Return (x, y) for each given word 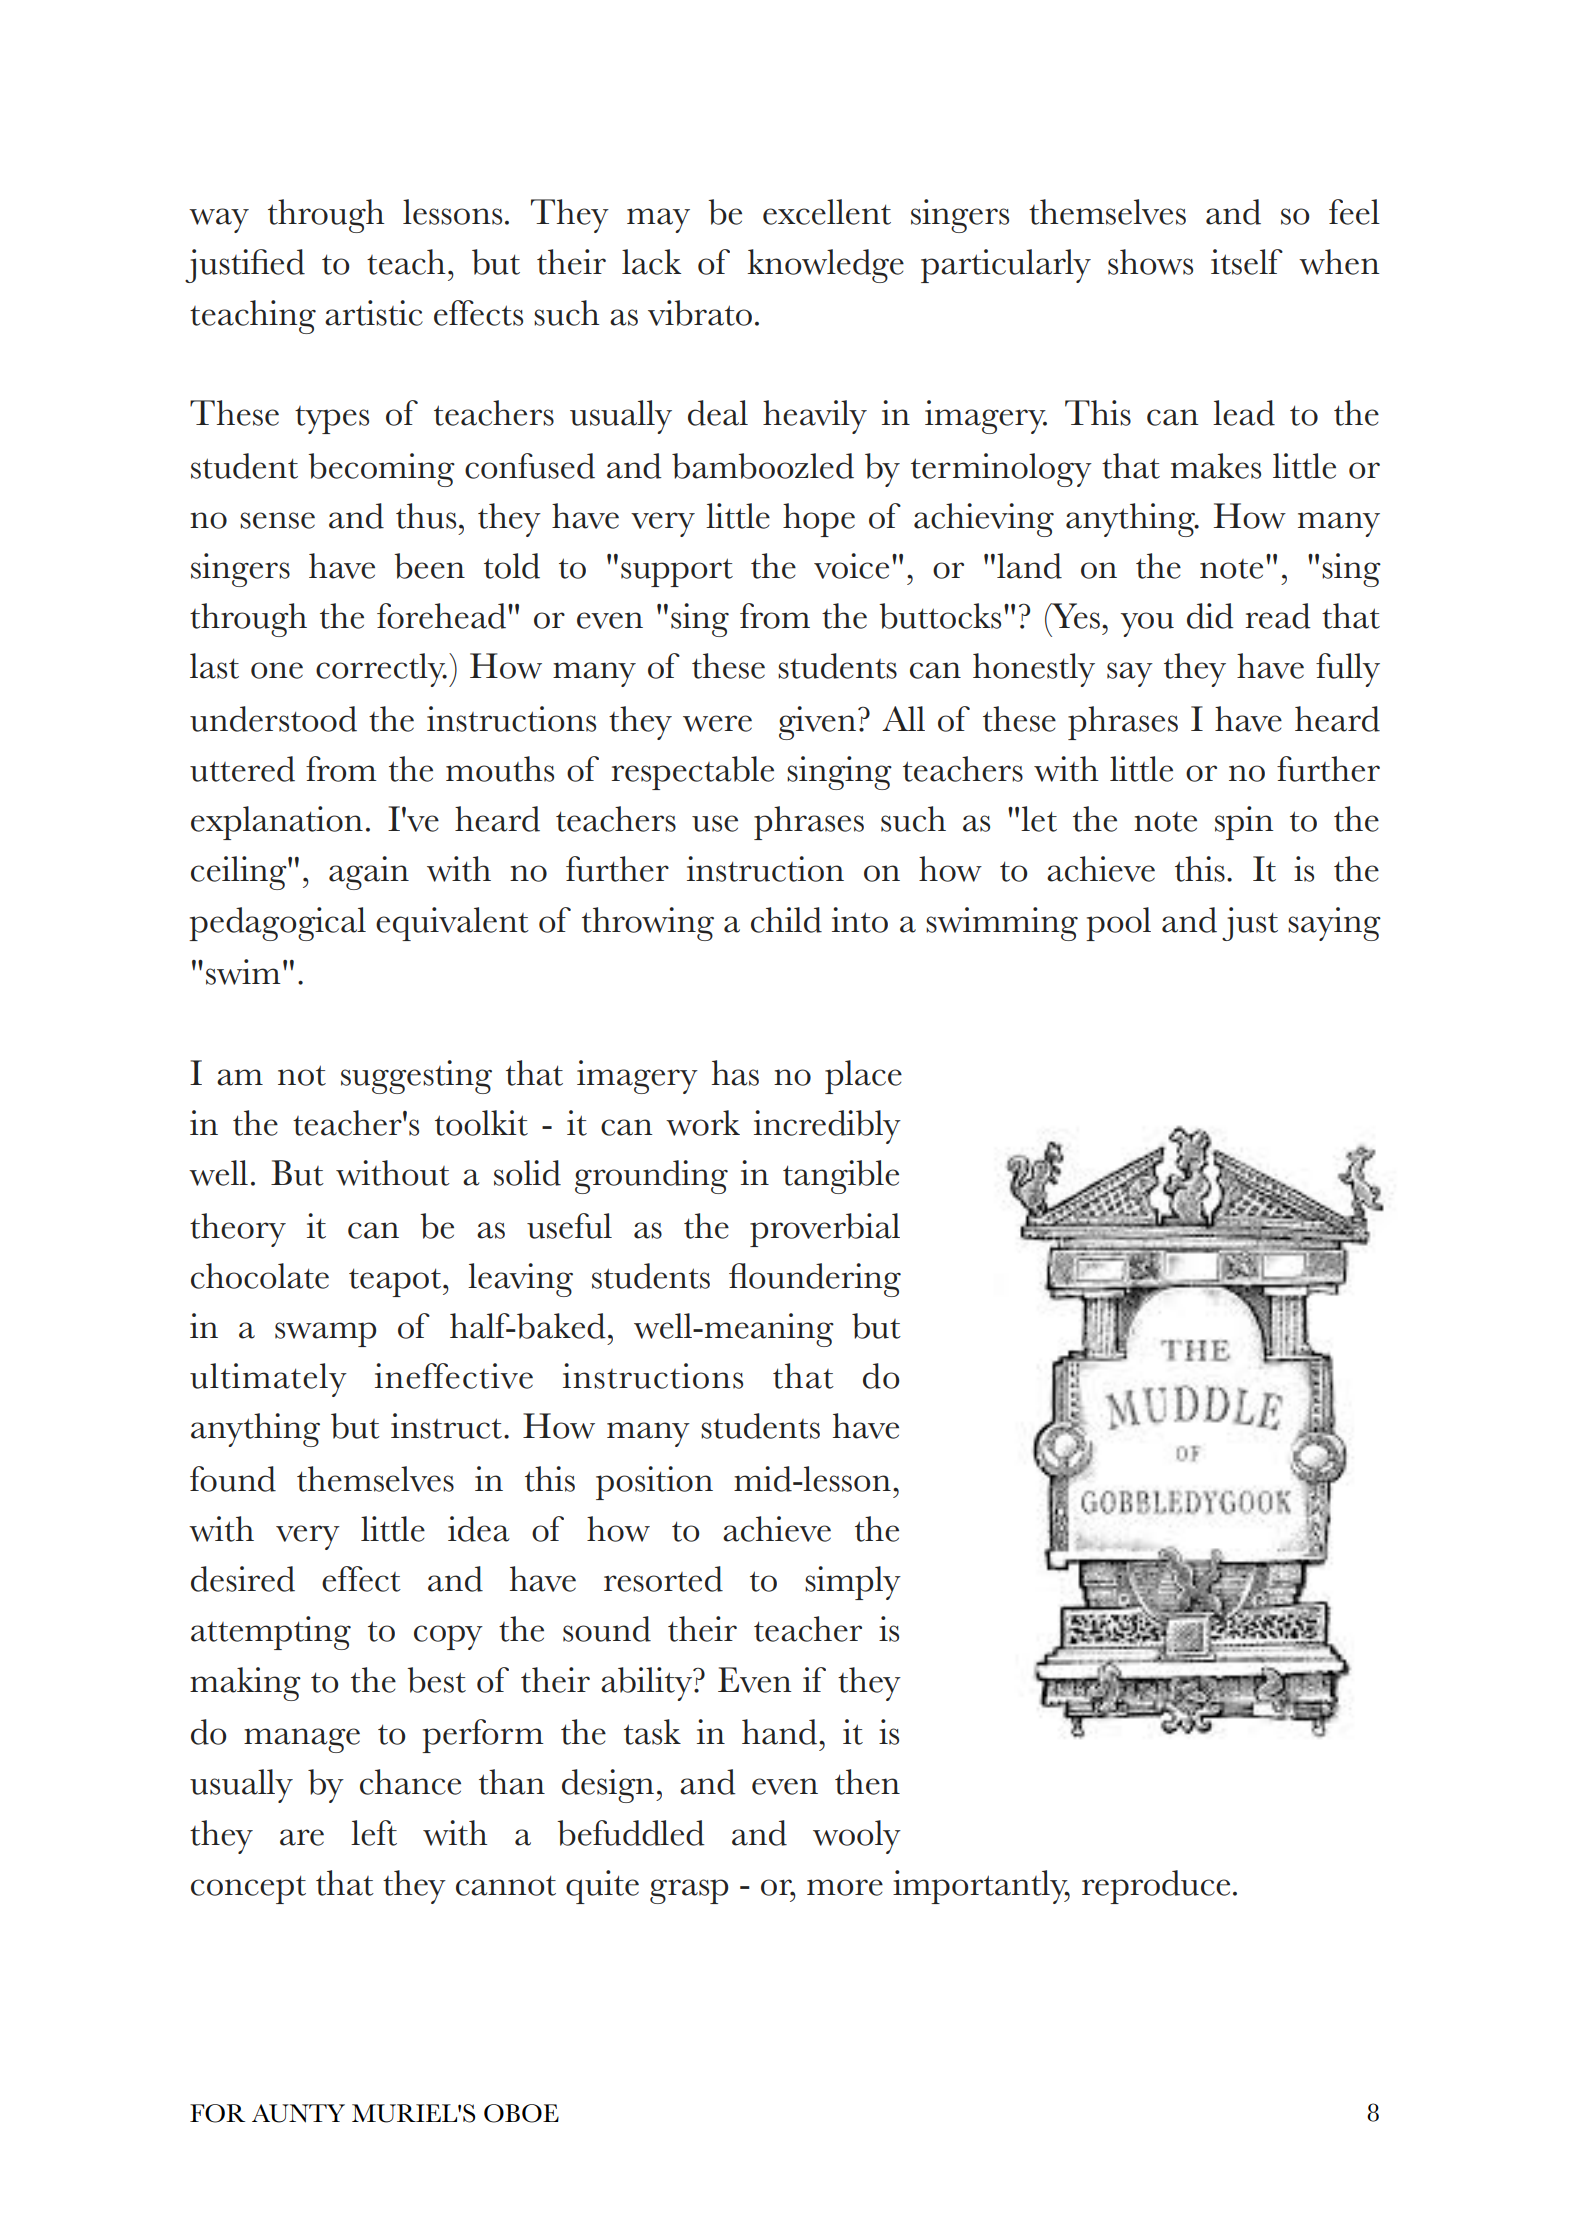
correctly (381, 670)
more (845, 1887)
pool (1118, 924)
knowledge (825, 266)
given (817, 723)
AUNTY (298, 2113)
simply (853, 1583)
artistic (374, 313)
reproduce (1156, 1887)
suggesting (416, 1077)
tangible (841, 1177)
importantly (981, 1887)
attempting (271, 1633)
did (1210, 616)
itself (1247, 262)
